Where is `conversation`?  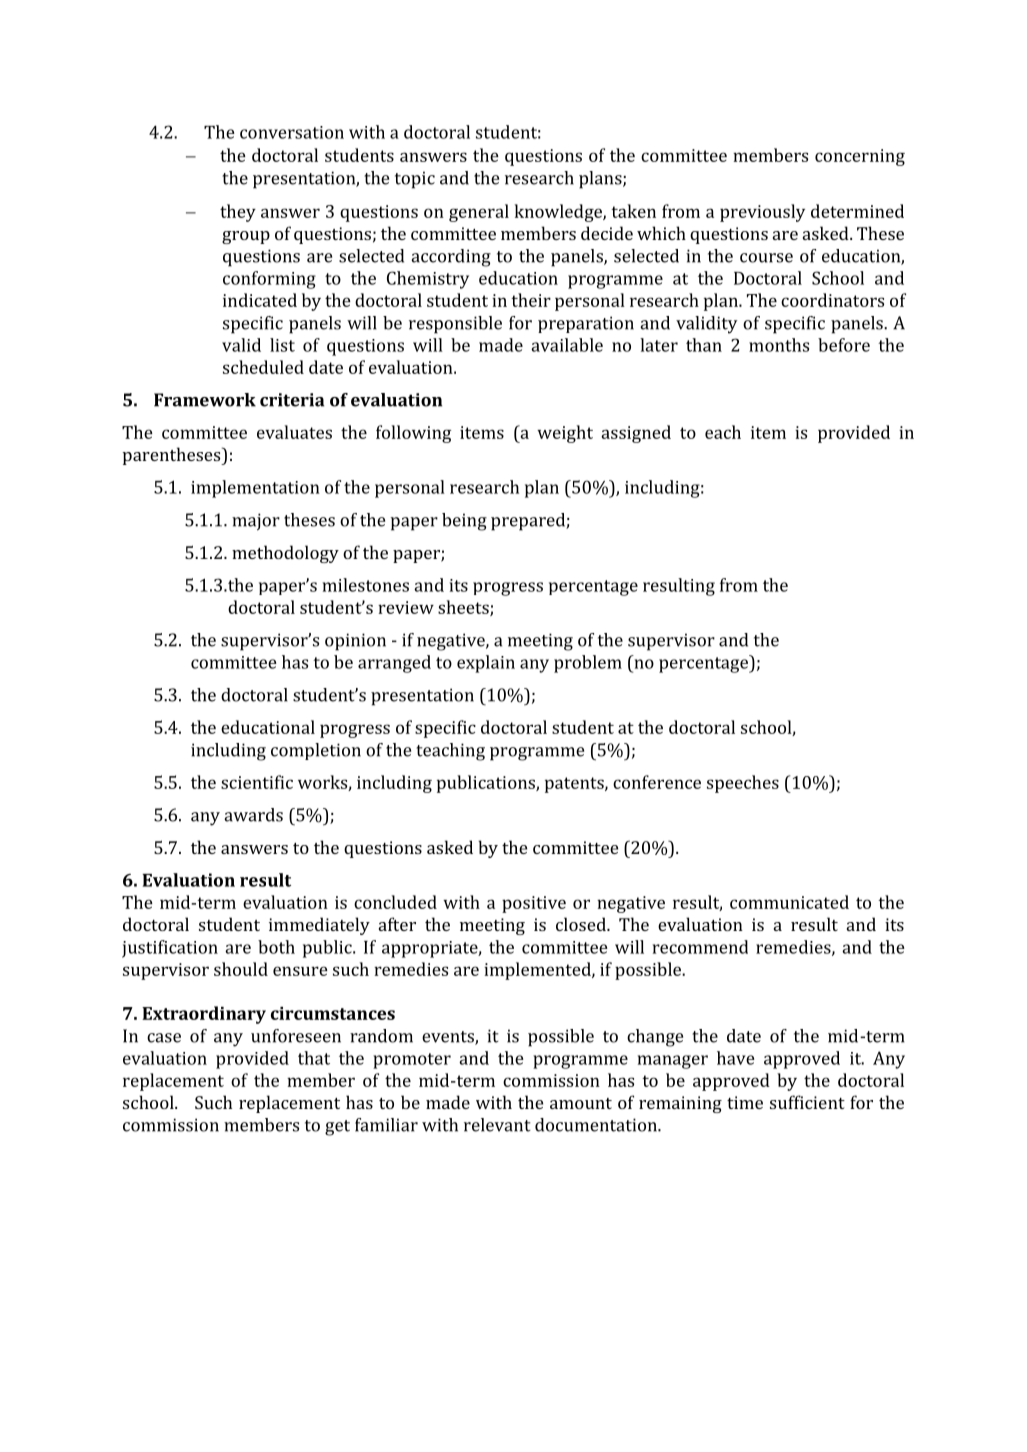
conversation is located at coordinates (292, 132).
